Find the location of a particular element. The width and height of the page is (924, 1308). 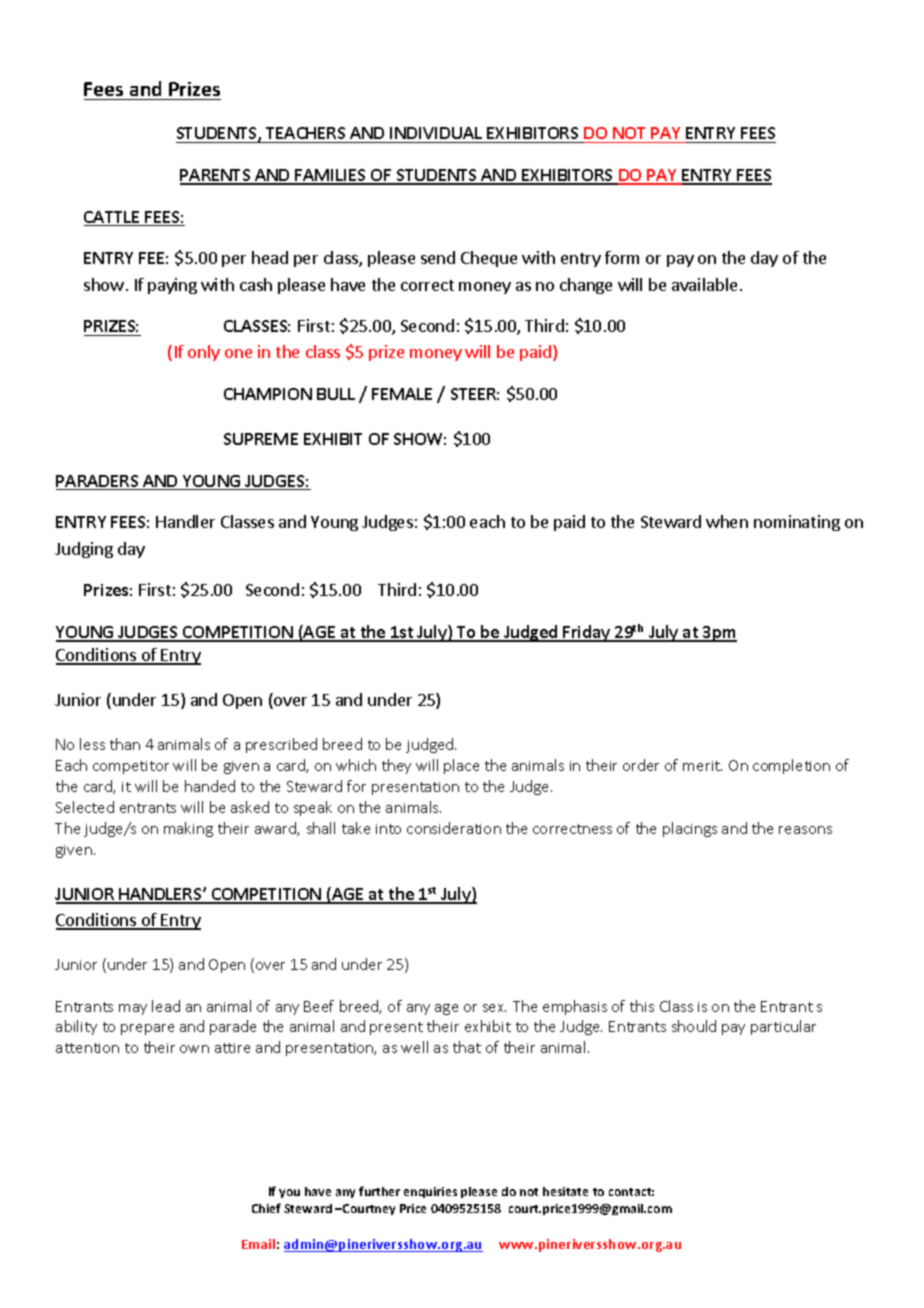

form is located at coordinates (622, 257).
